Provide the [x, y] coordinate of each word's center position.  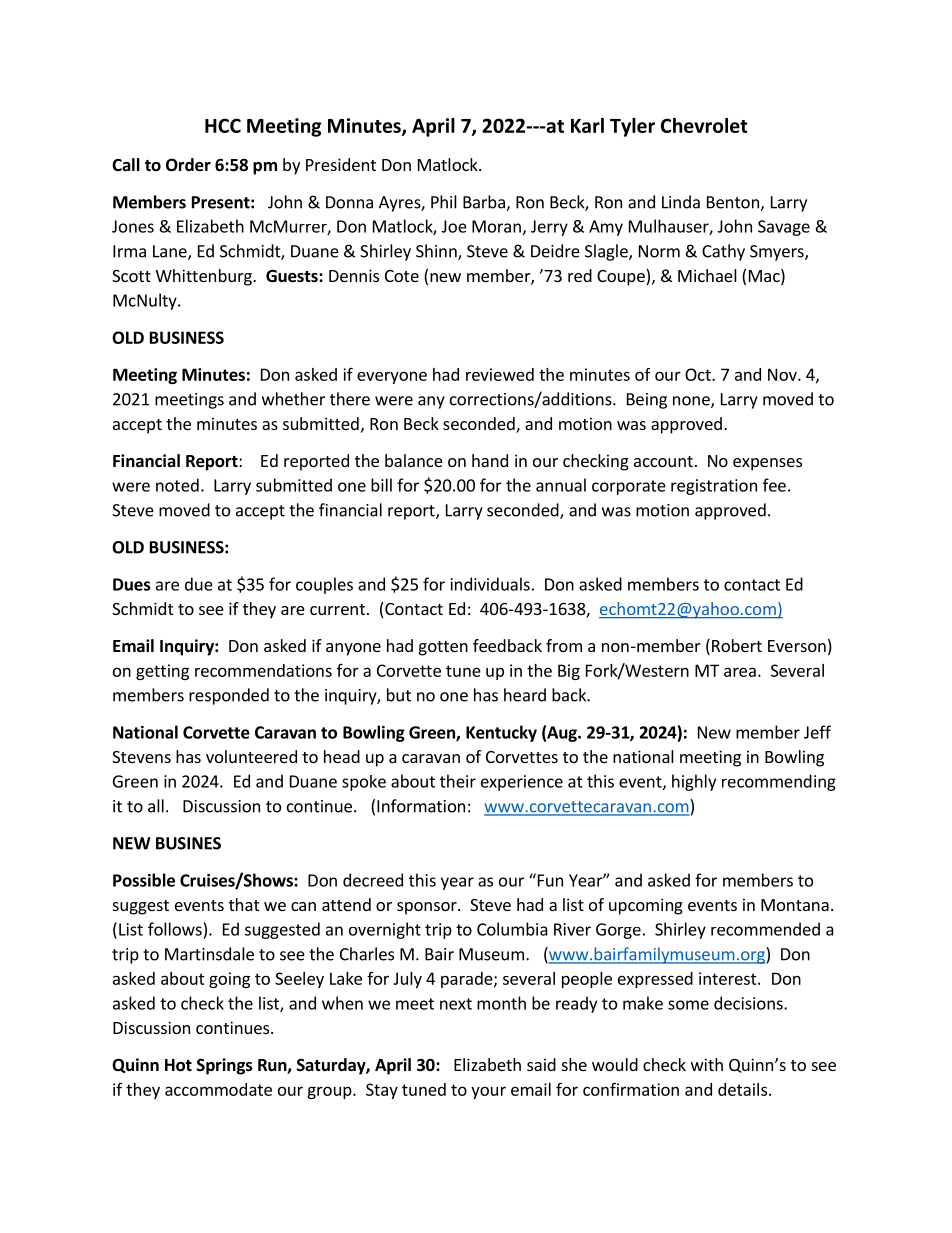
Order [188, 165]
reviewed [500, 374]
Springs [225, 1066]
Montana [795, 905]
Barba [485, 203]
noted [177, 485]
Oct [699, 374]
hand [490, 460]
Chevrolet [704, 125]
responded [229, 696]
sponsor [428, 908]
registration [714, 487]
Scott [131, 276]
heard [525, 695]
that [244, 904]
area [740, 672]
